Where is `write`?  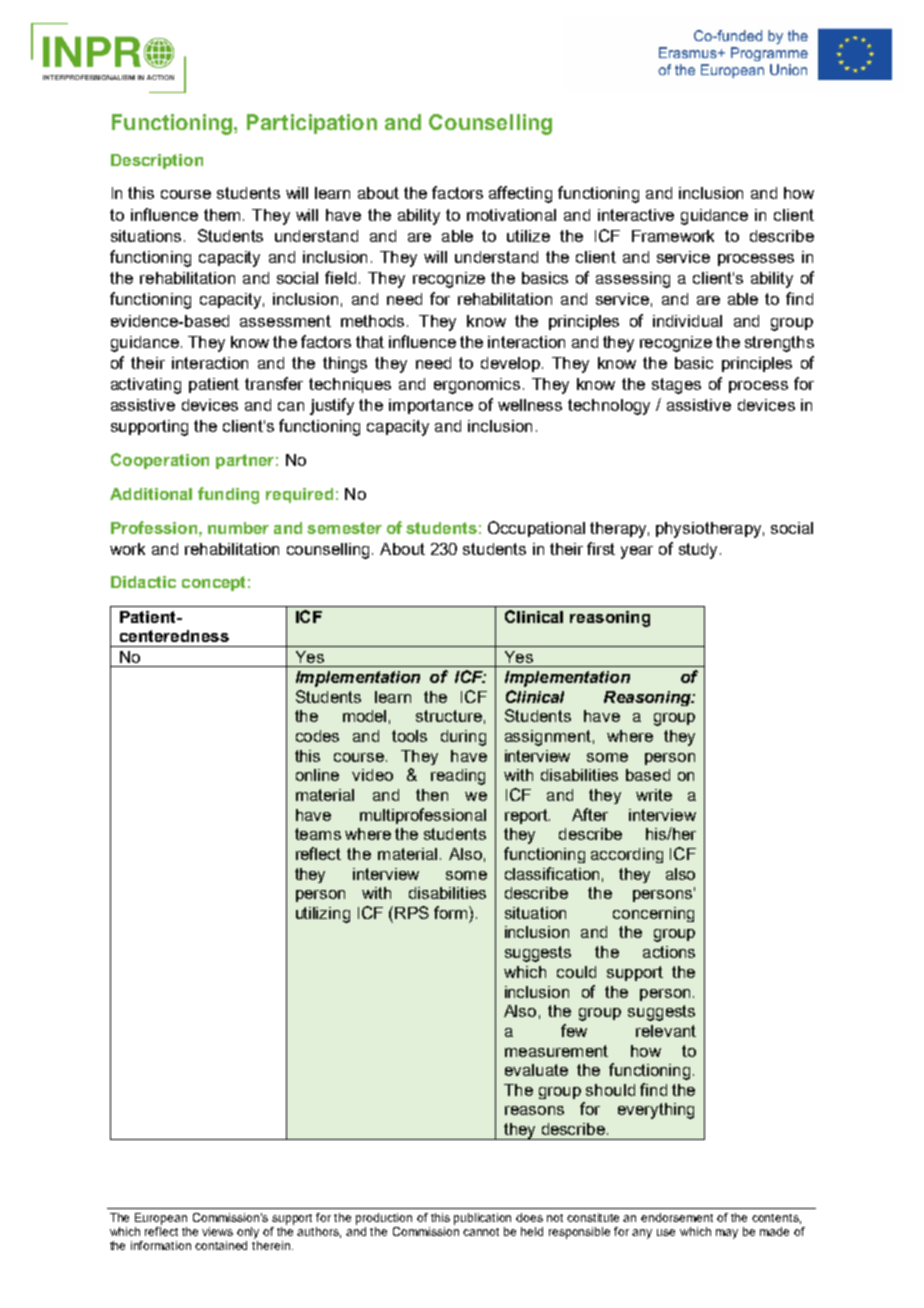
write is located at coordinates (654, 795).
